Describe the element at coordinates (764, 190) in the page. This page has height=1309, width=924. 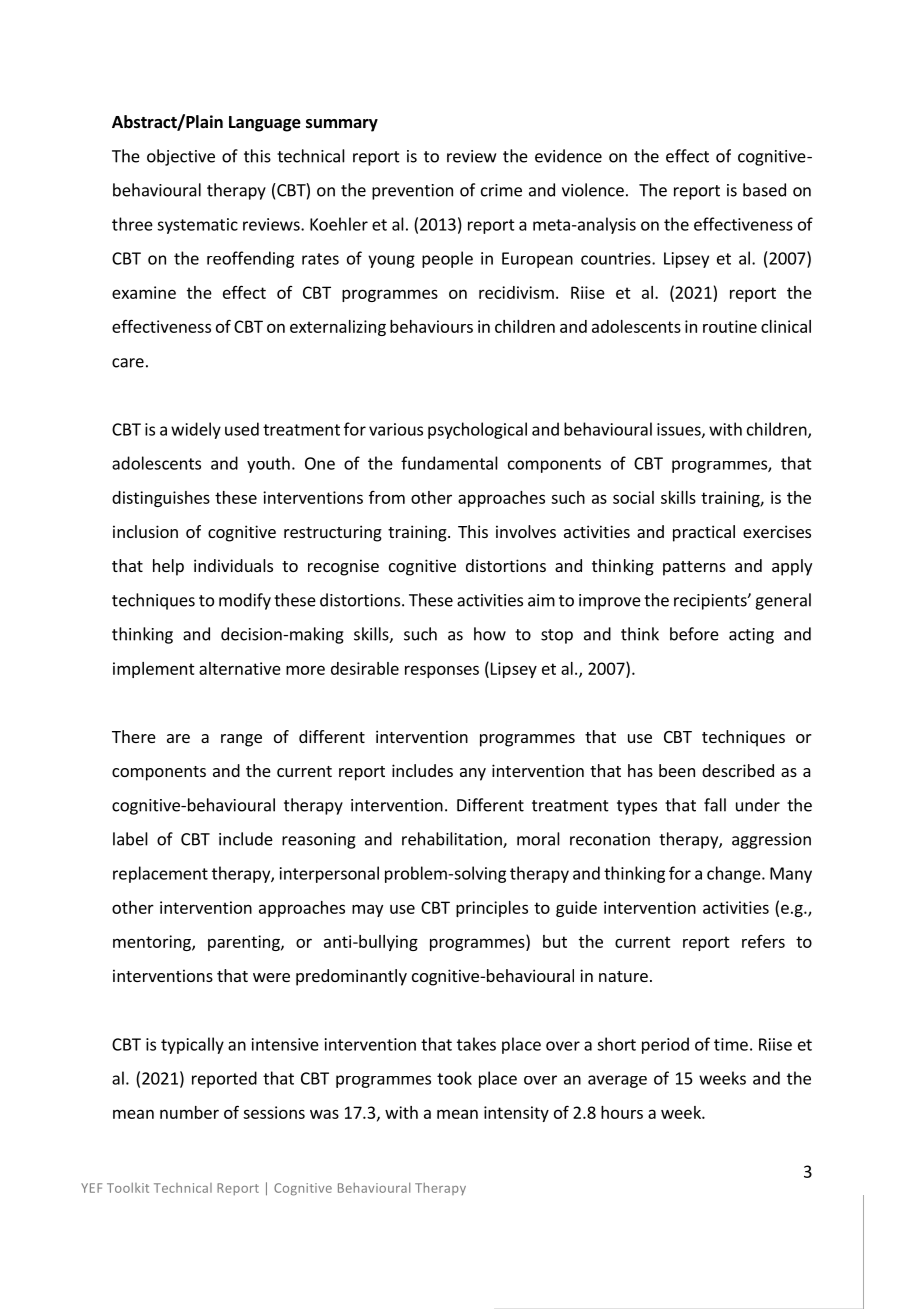
I see `based` at that location.
